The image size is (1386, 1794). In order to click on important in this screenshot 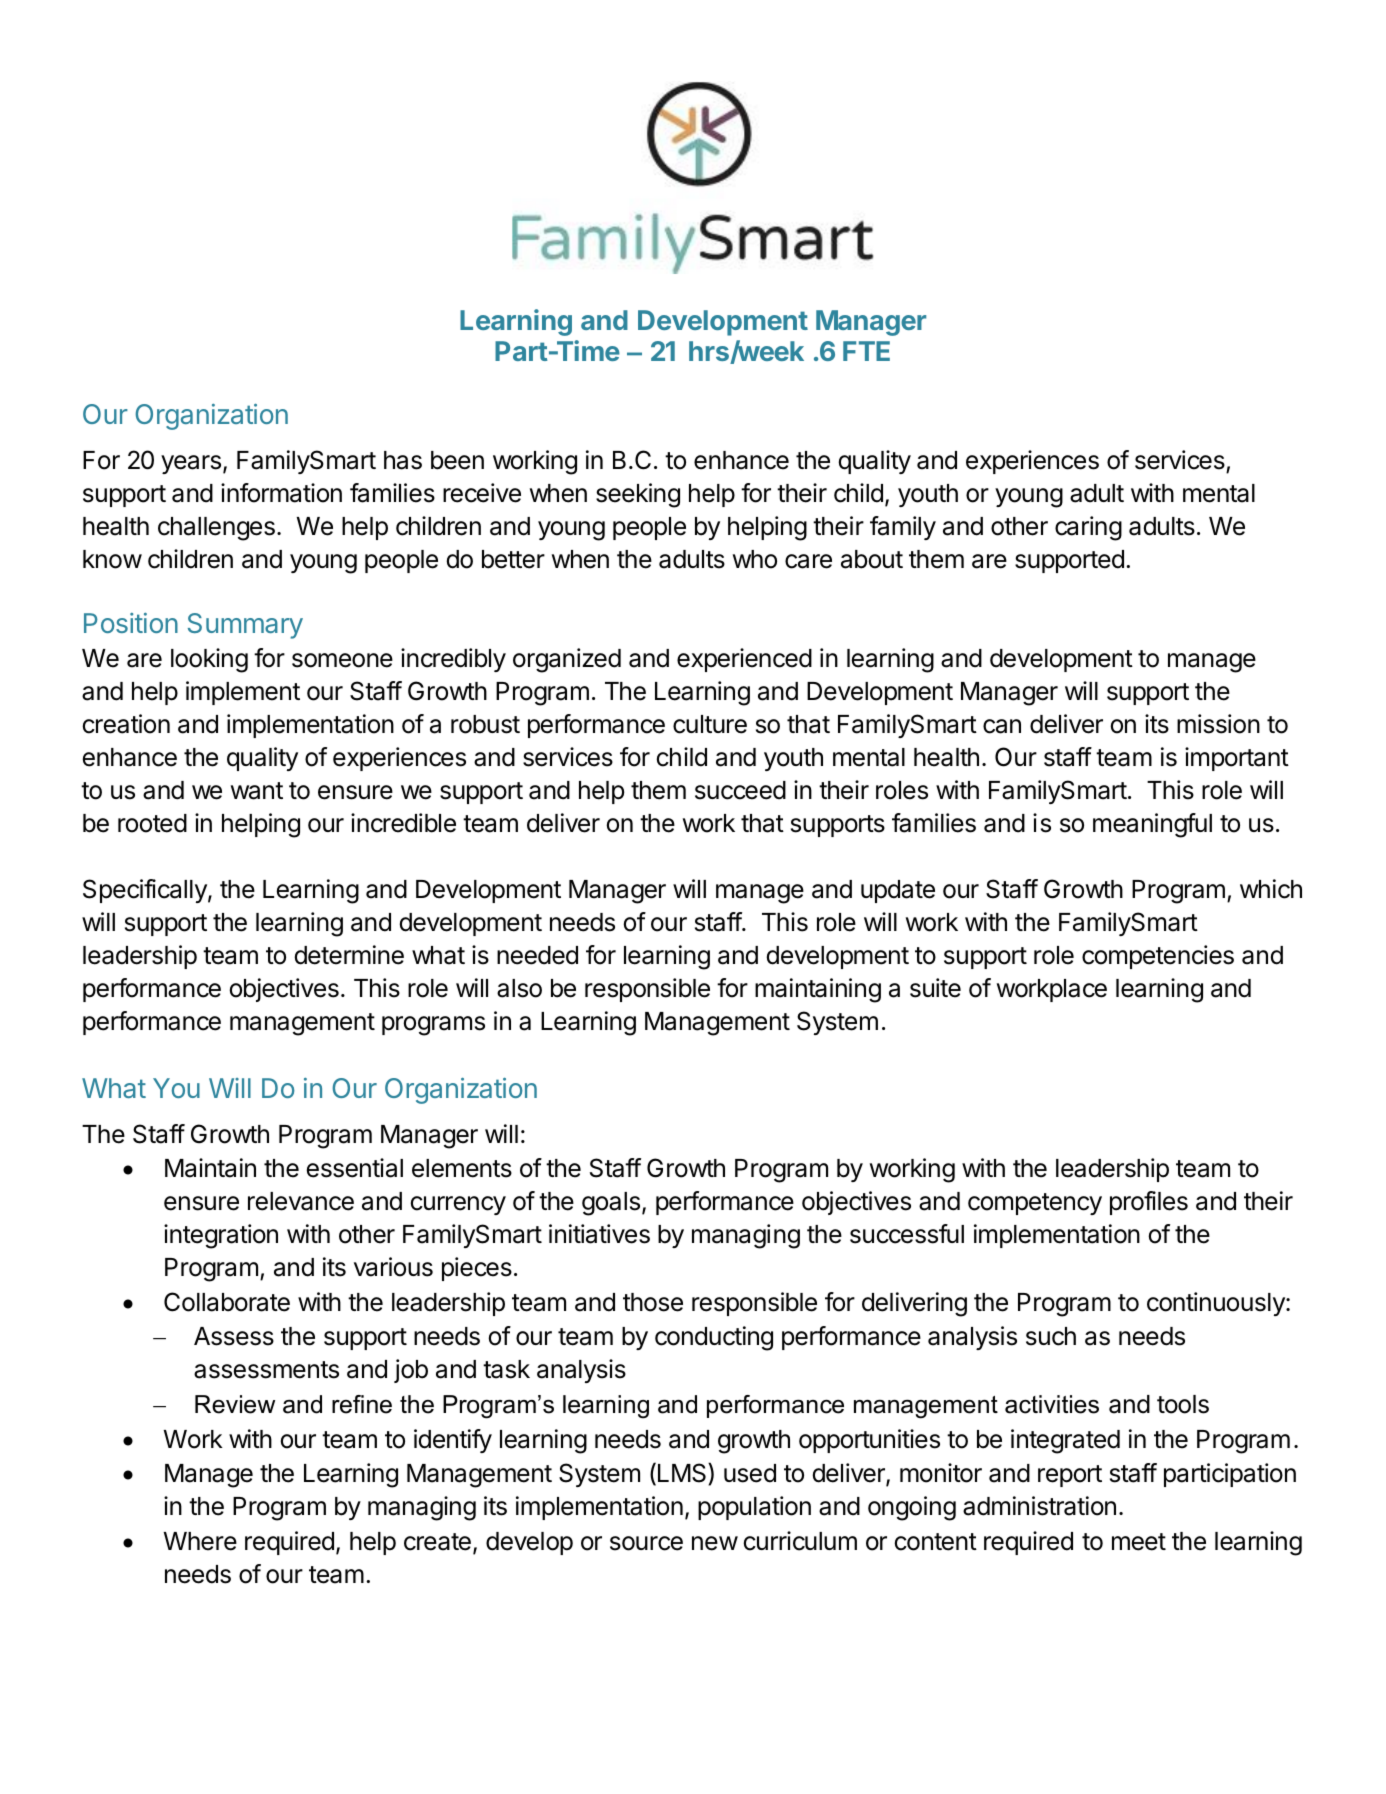, I will do `click(1237, 759)`.
